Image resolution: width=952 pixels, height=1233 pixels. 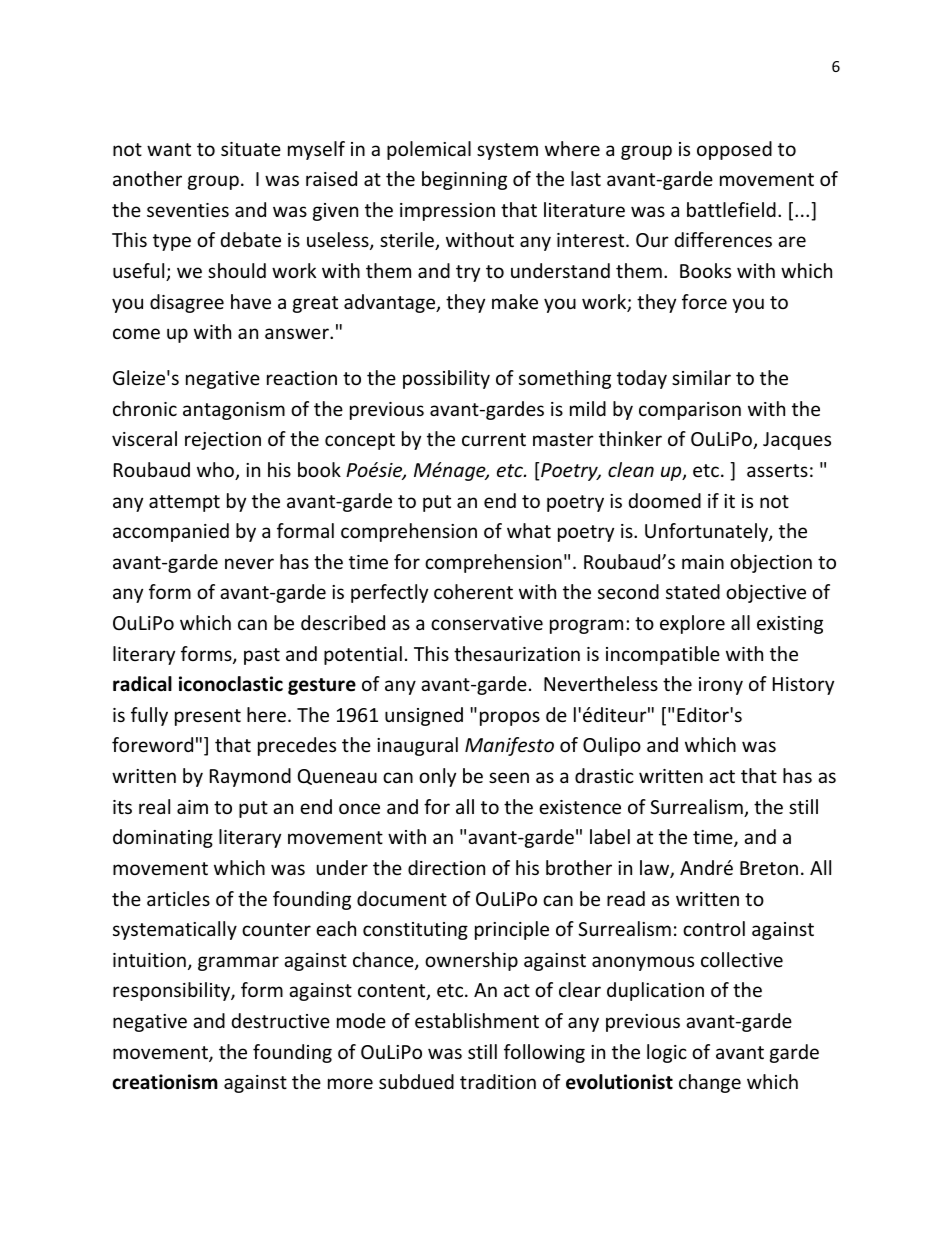 I want to click on past, so click(x=262, y=656).
